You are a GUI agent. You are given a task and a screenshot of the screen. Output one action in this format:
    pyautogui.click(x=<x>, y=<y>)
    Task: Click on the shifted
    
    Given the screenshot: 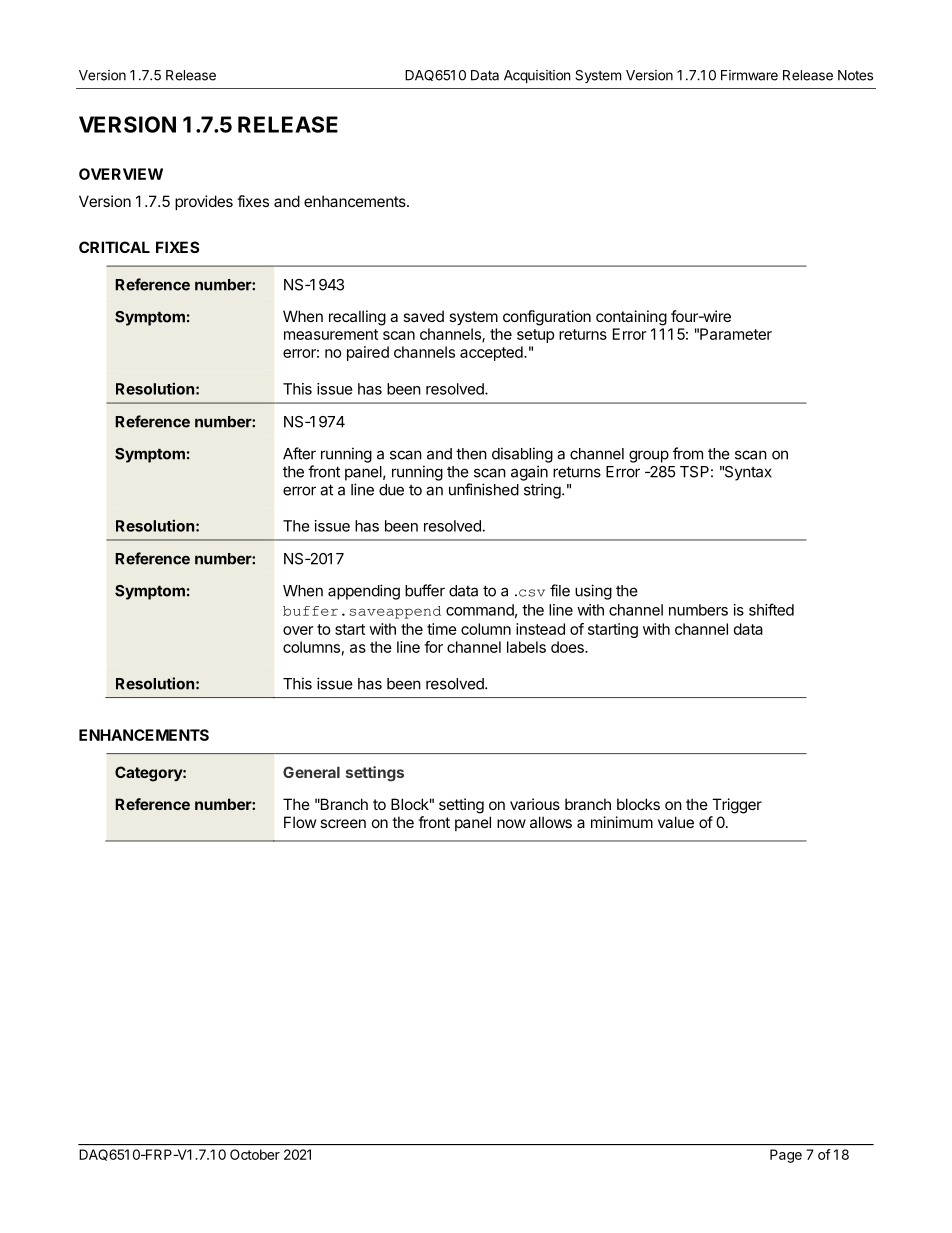 What is the action you would take?
    pyautogui.click(x=771, y=609)
